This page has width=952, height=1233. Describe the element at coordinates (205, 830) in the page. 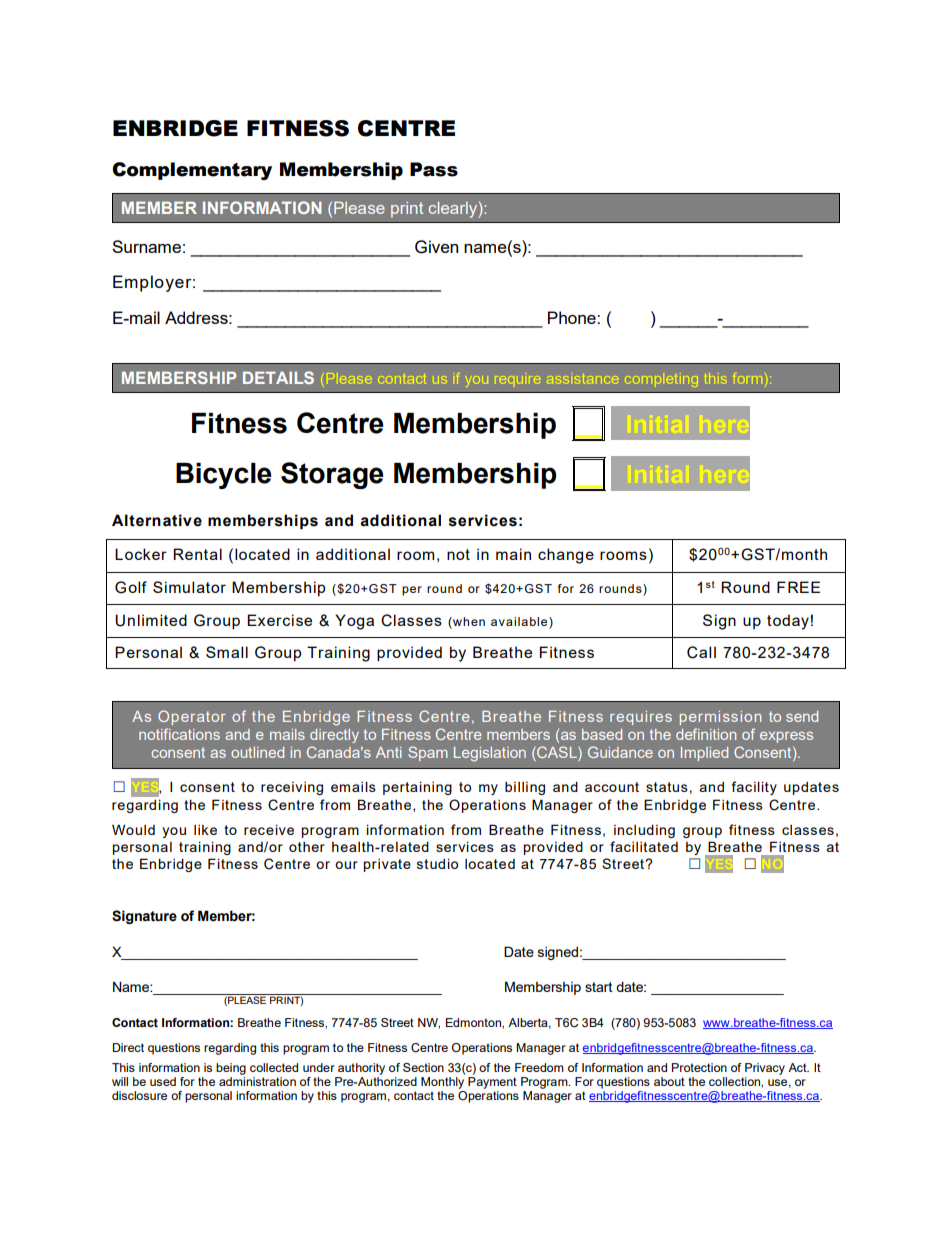

I see `like` at that location.
